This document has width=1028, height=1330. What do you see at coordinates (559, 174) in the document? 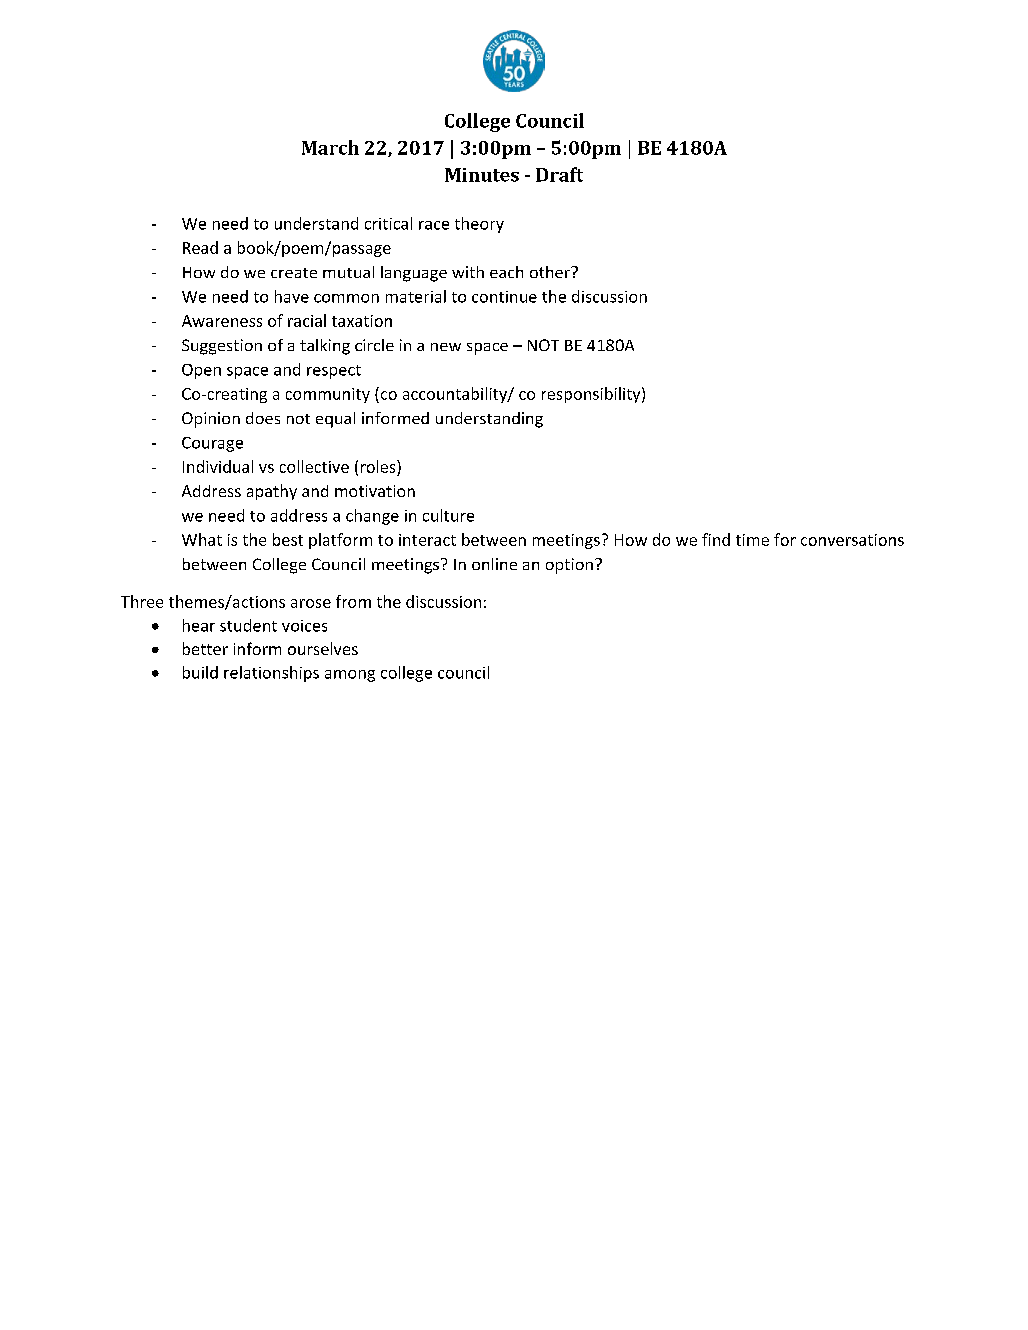
I see `Draft` at bounding box center [559, 174].
